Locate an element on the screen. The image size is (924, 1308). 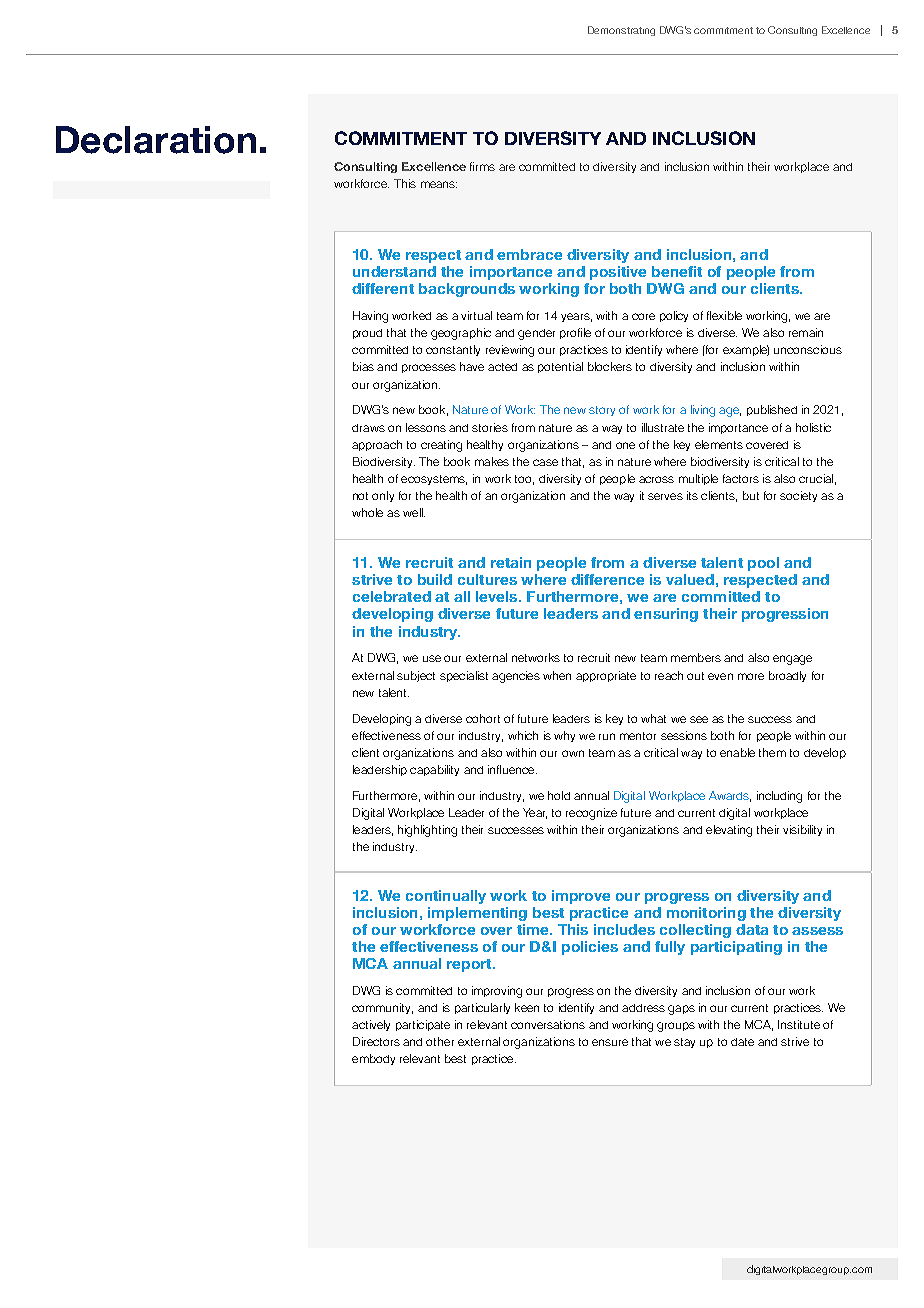
whole is located at coordinates (367, 512).
